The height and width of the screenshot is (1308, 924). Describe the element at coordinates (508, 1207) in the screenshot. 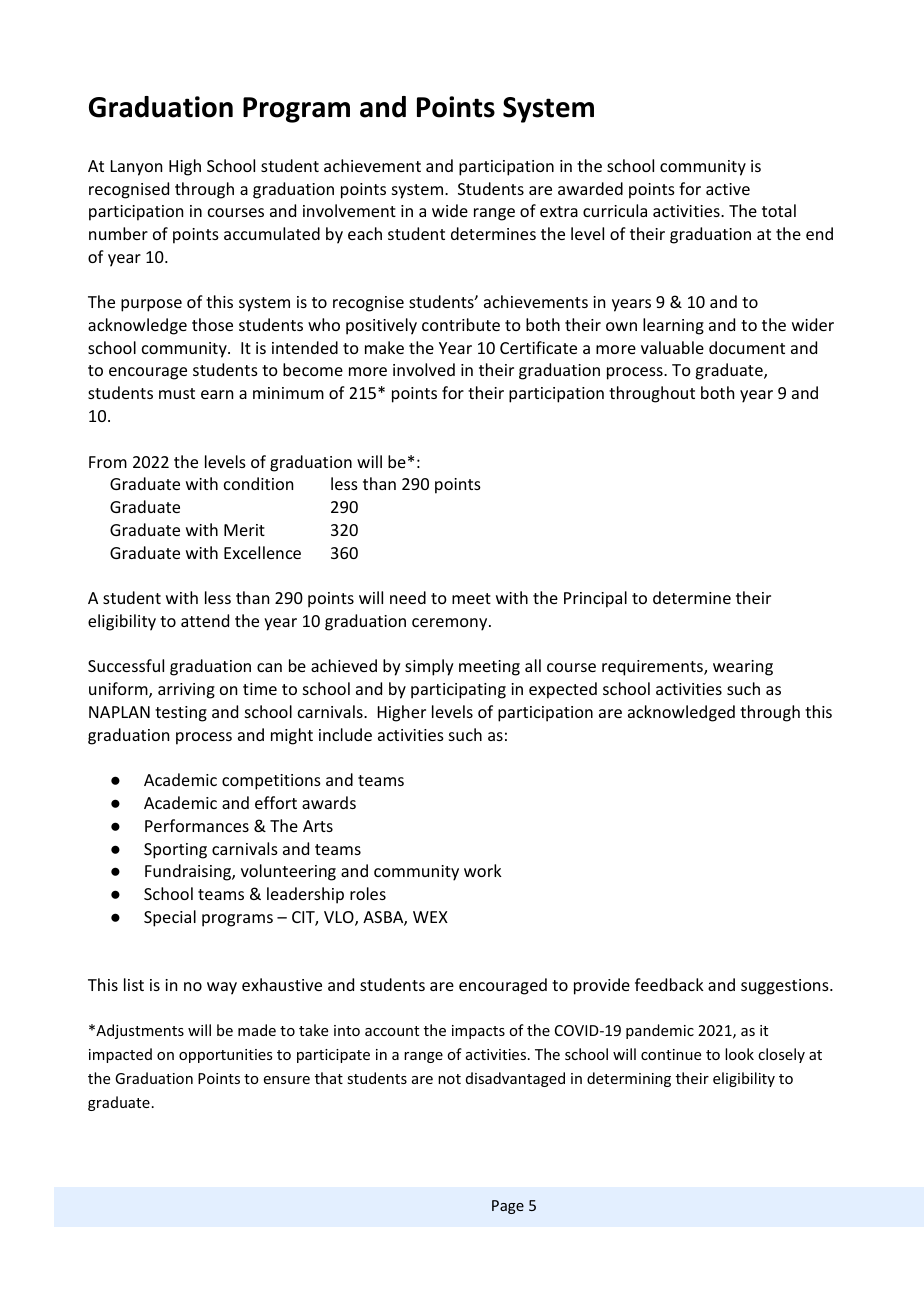

I see `Page` at that location.
